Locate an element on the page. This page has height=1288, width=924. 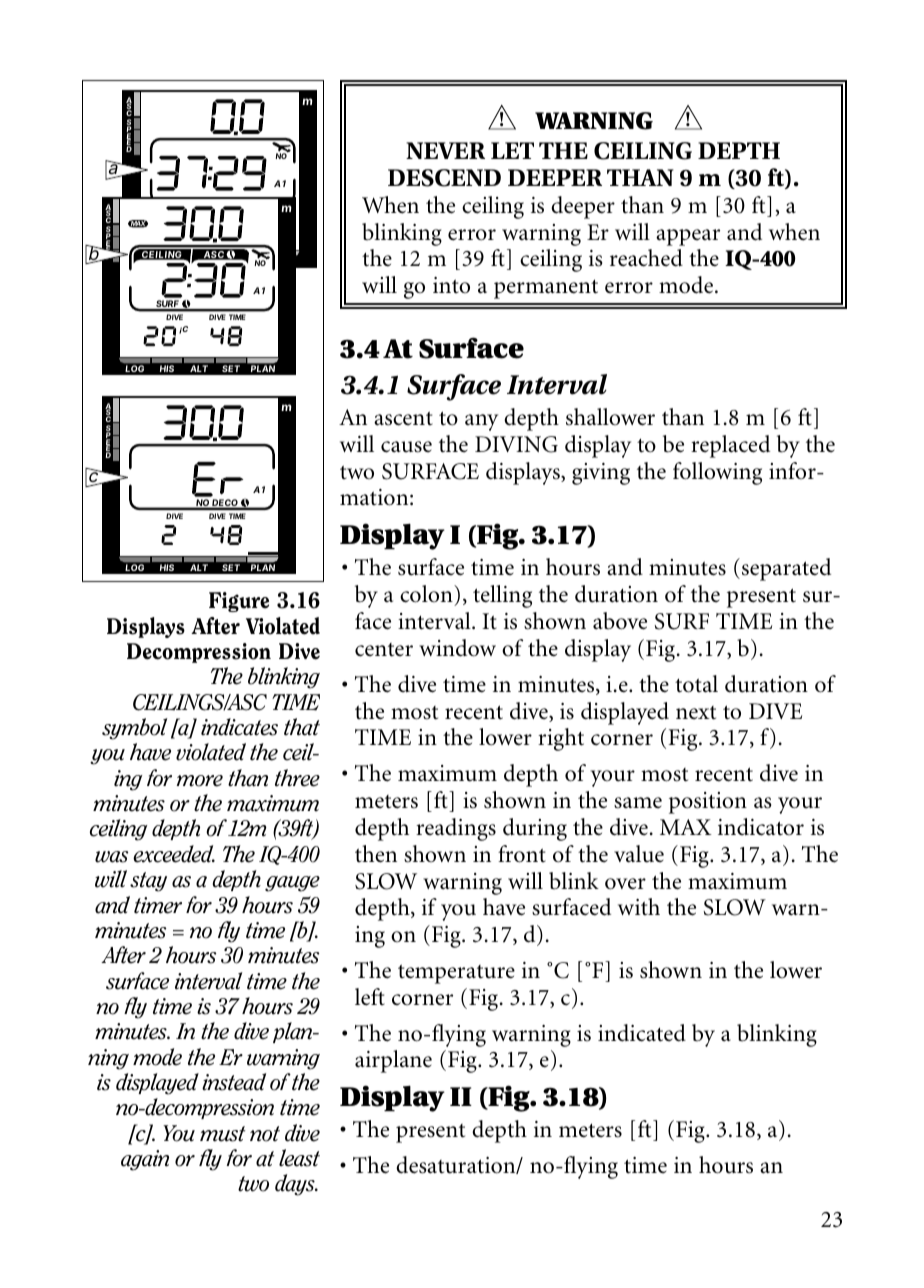
appear is located at coordinates (688, 237).
